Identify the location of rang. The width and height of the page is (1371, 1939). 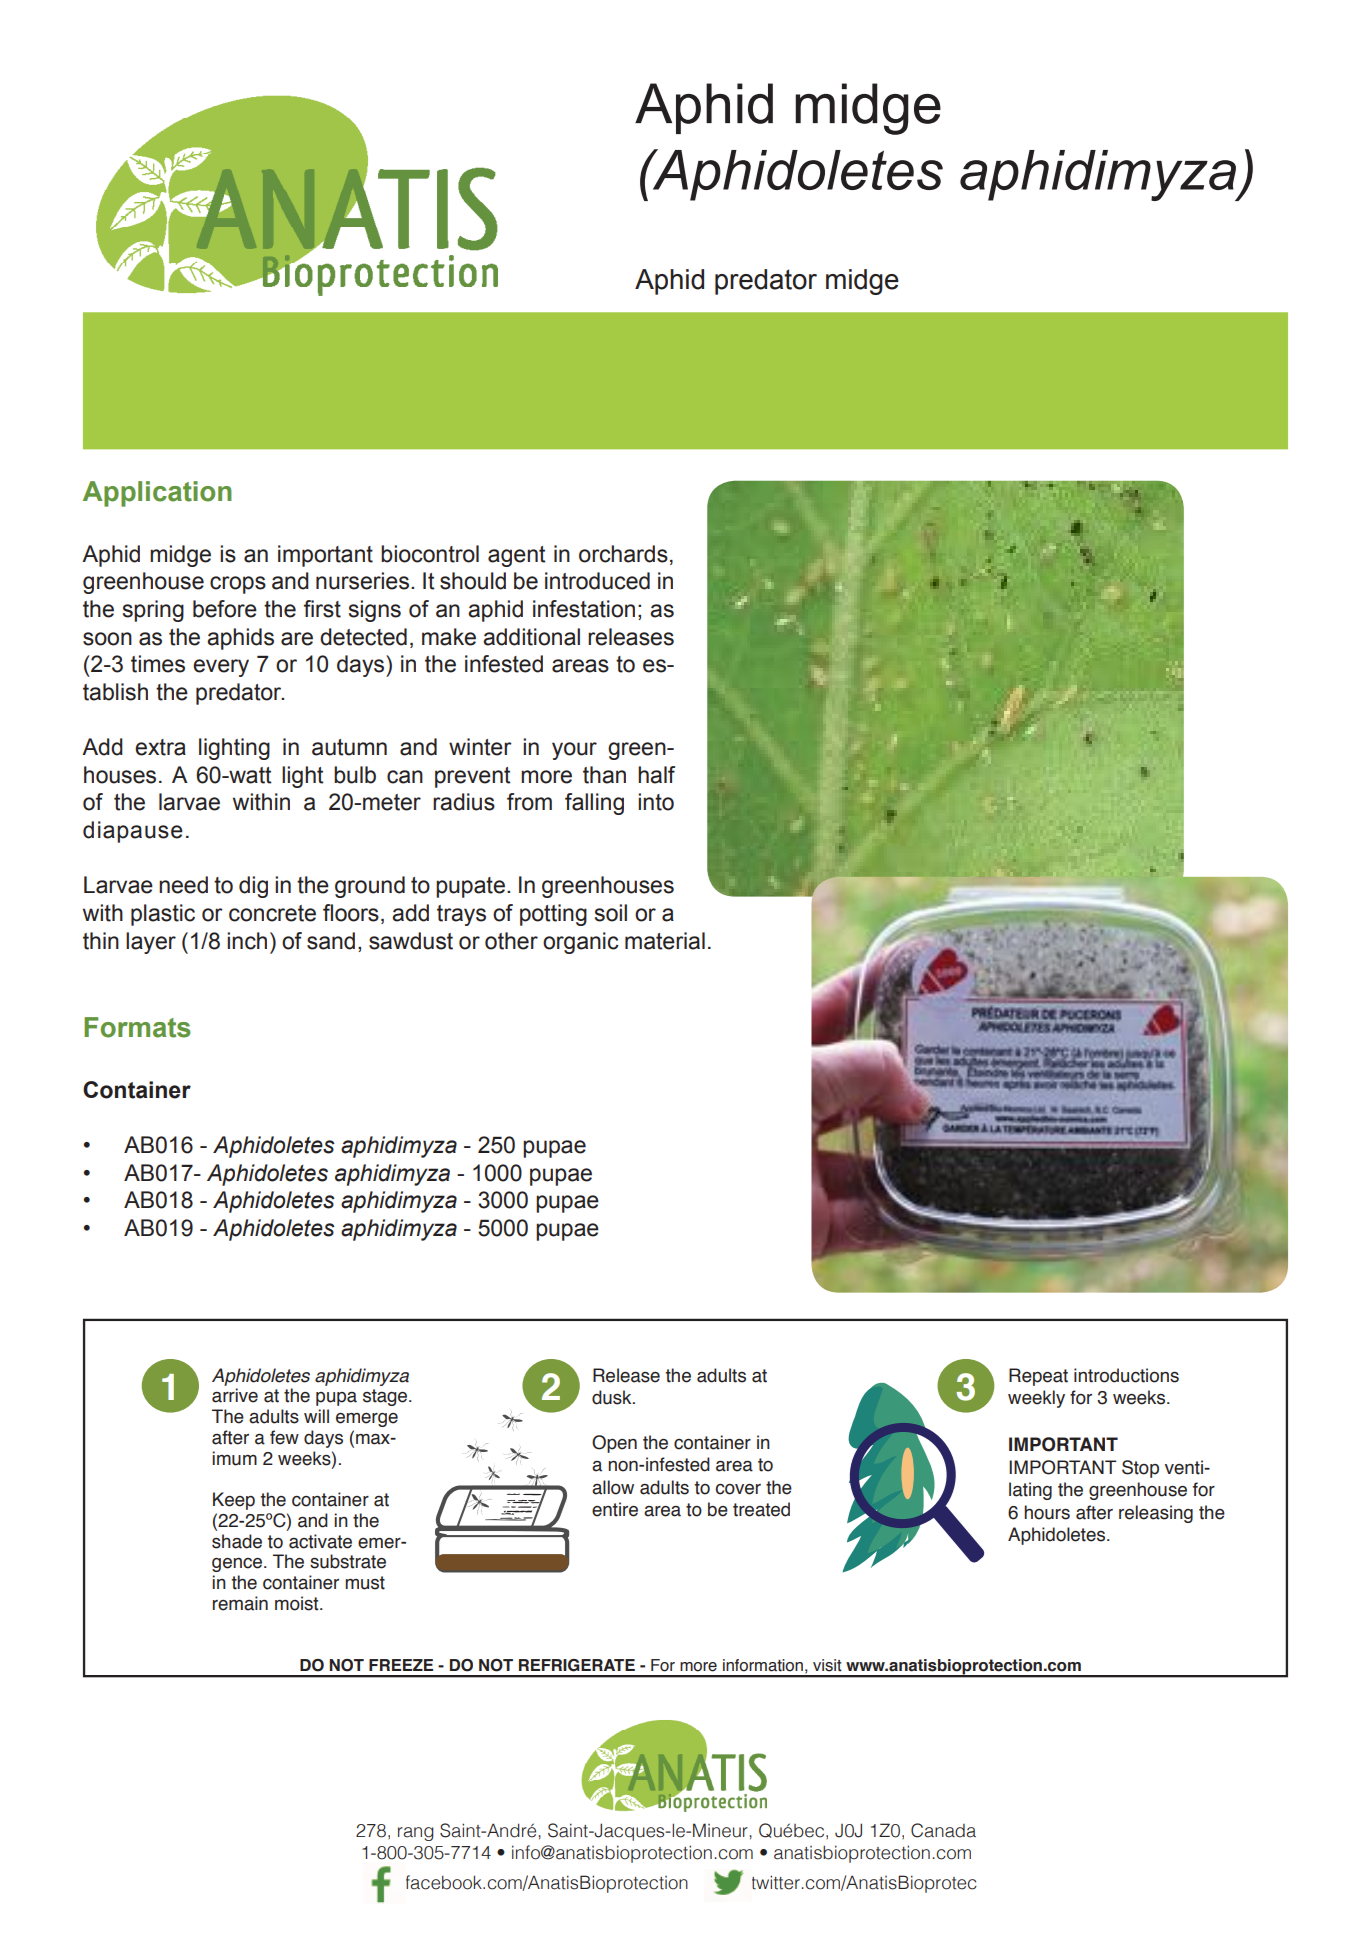
(416, 1834).
